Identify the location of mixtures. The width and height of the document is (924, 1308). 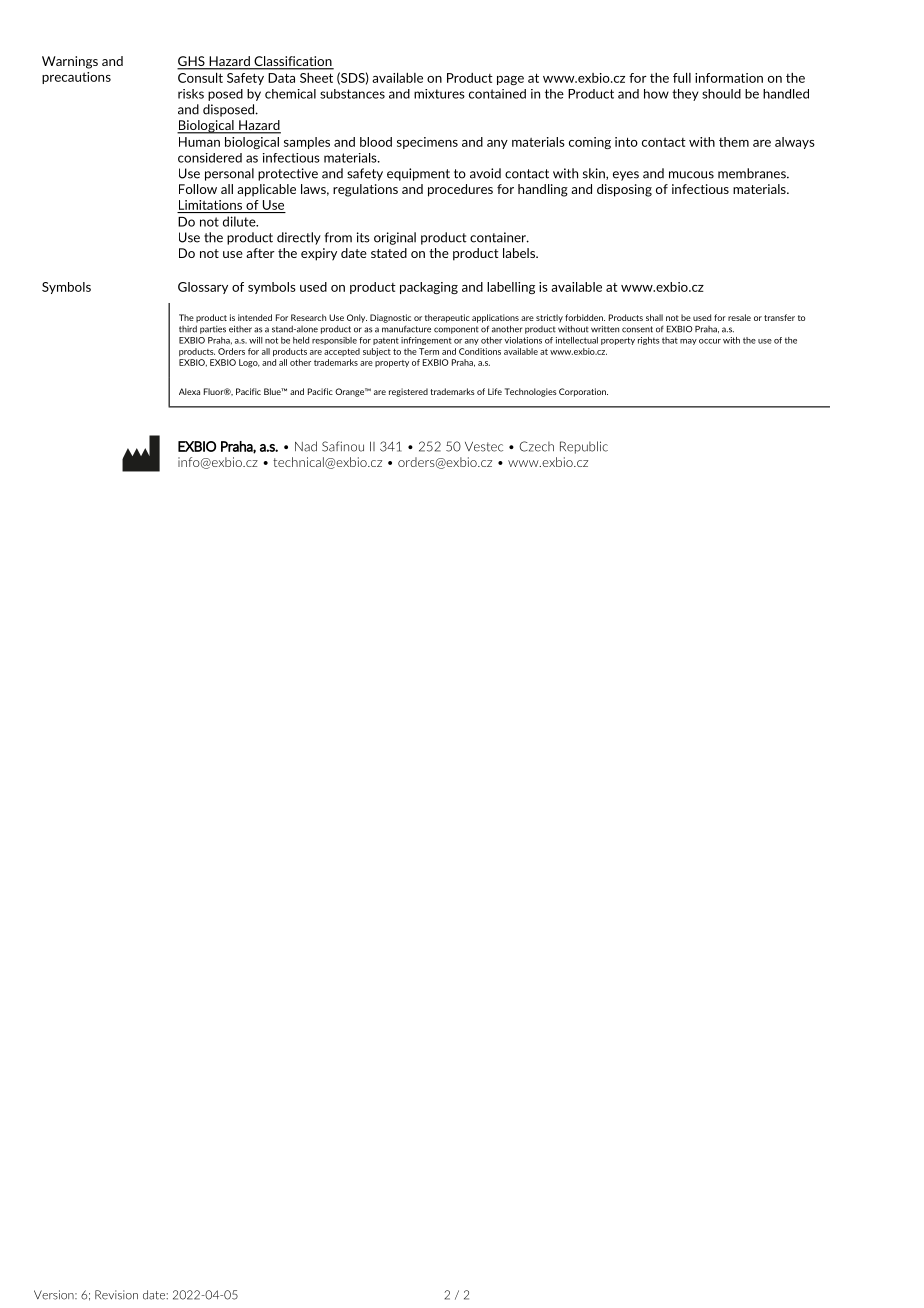
(439, 94).
